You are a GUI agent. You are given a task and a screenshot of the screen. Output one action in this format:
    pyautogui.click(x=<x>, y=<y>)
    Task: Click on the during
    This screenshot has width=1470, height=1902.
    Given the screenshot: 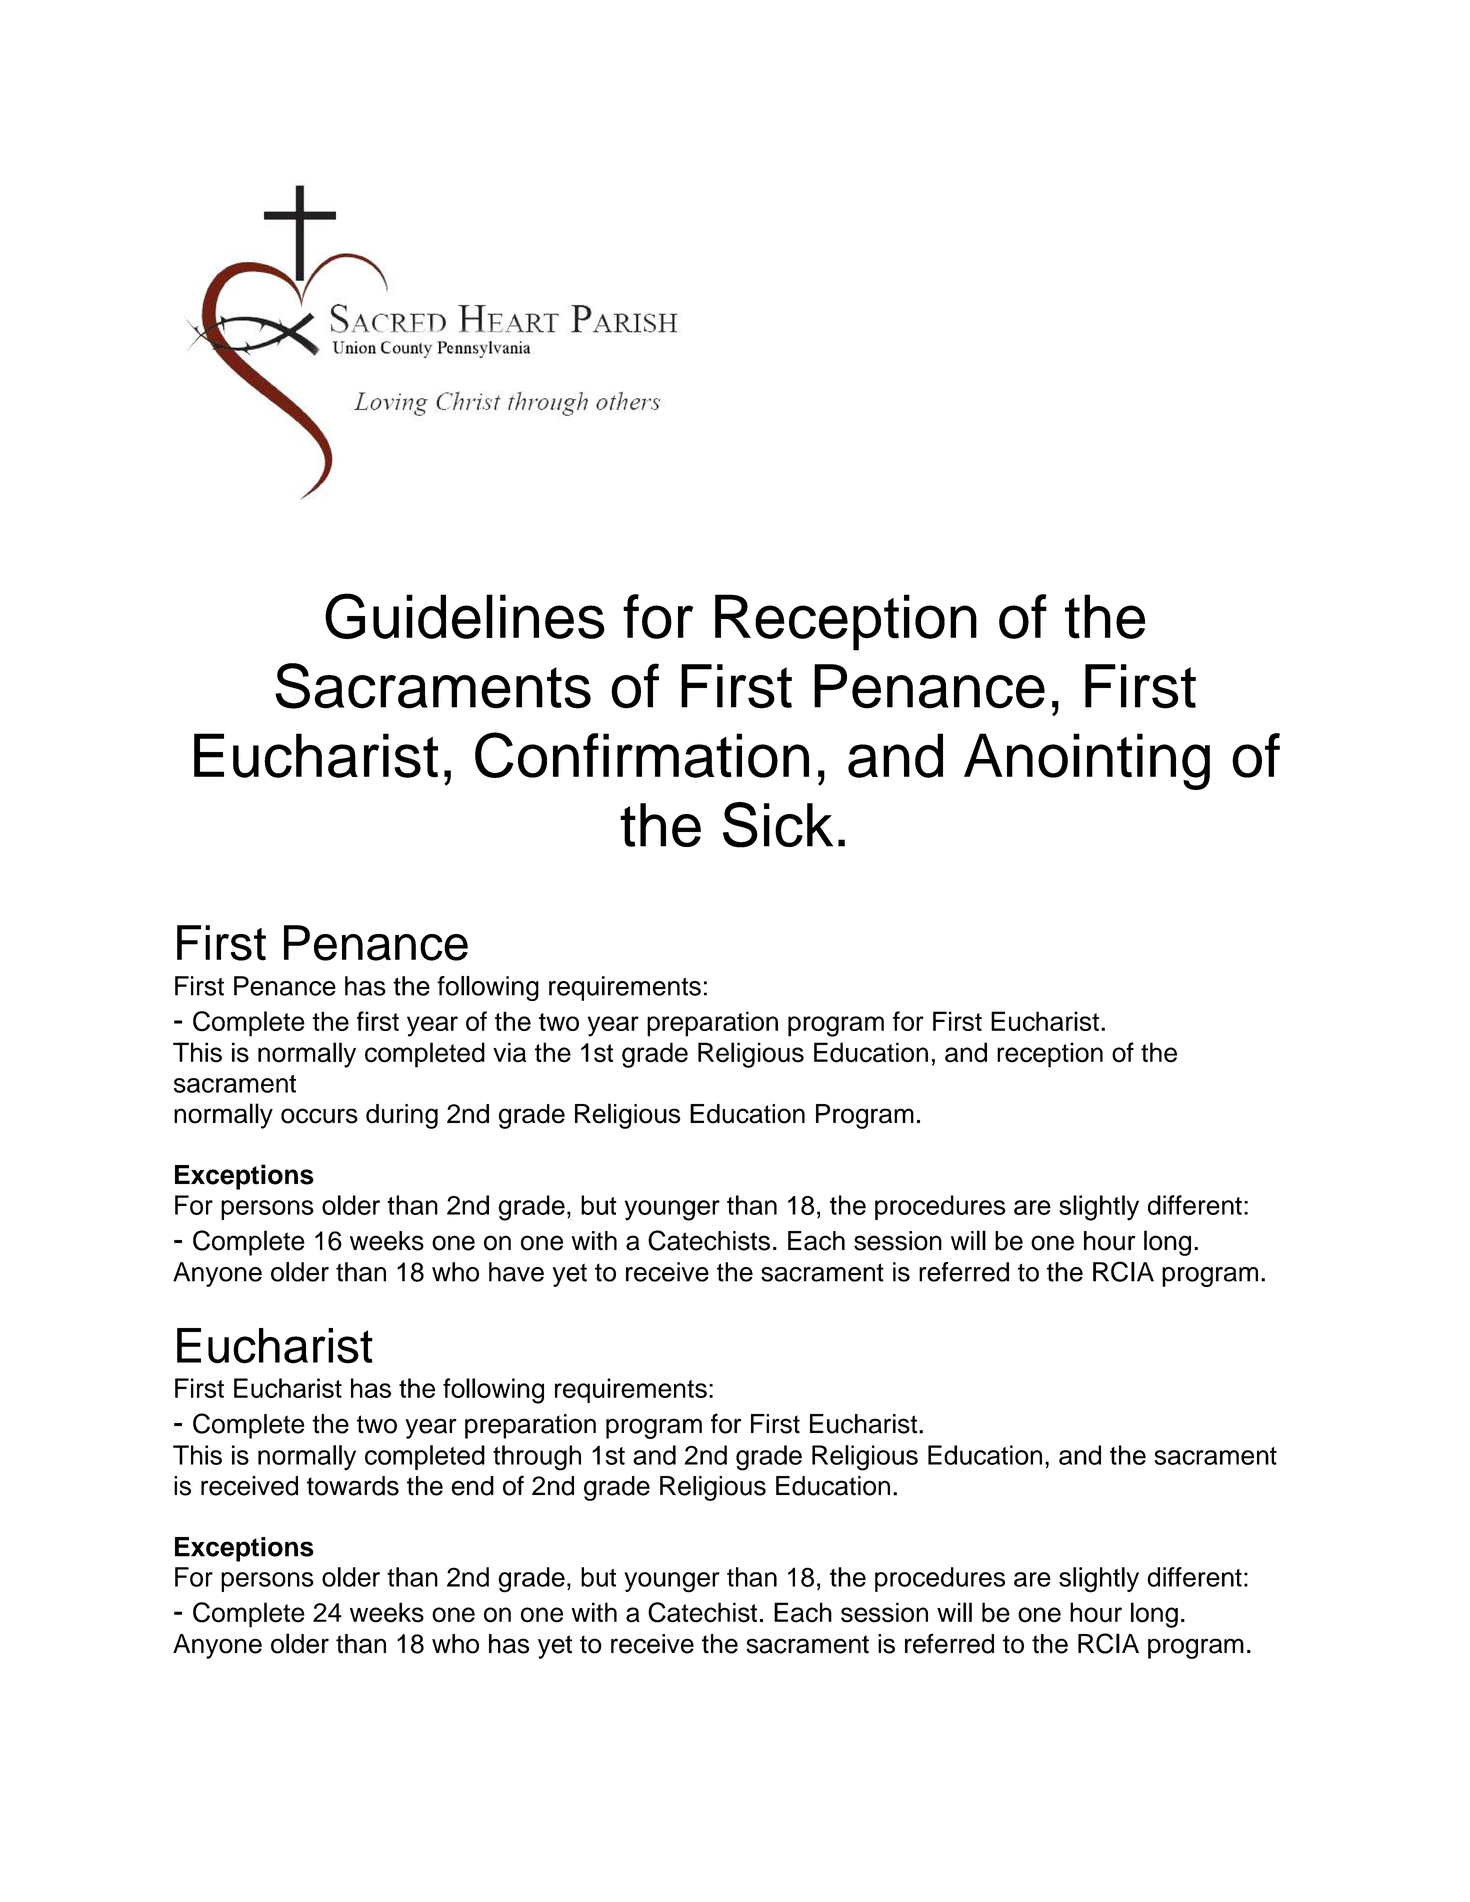 What is the action you would take?
    pyautogui.click(x=402, y=1116)
